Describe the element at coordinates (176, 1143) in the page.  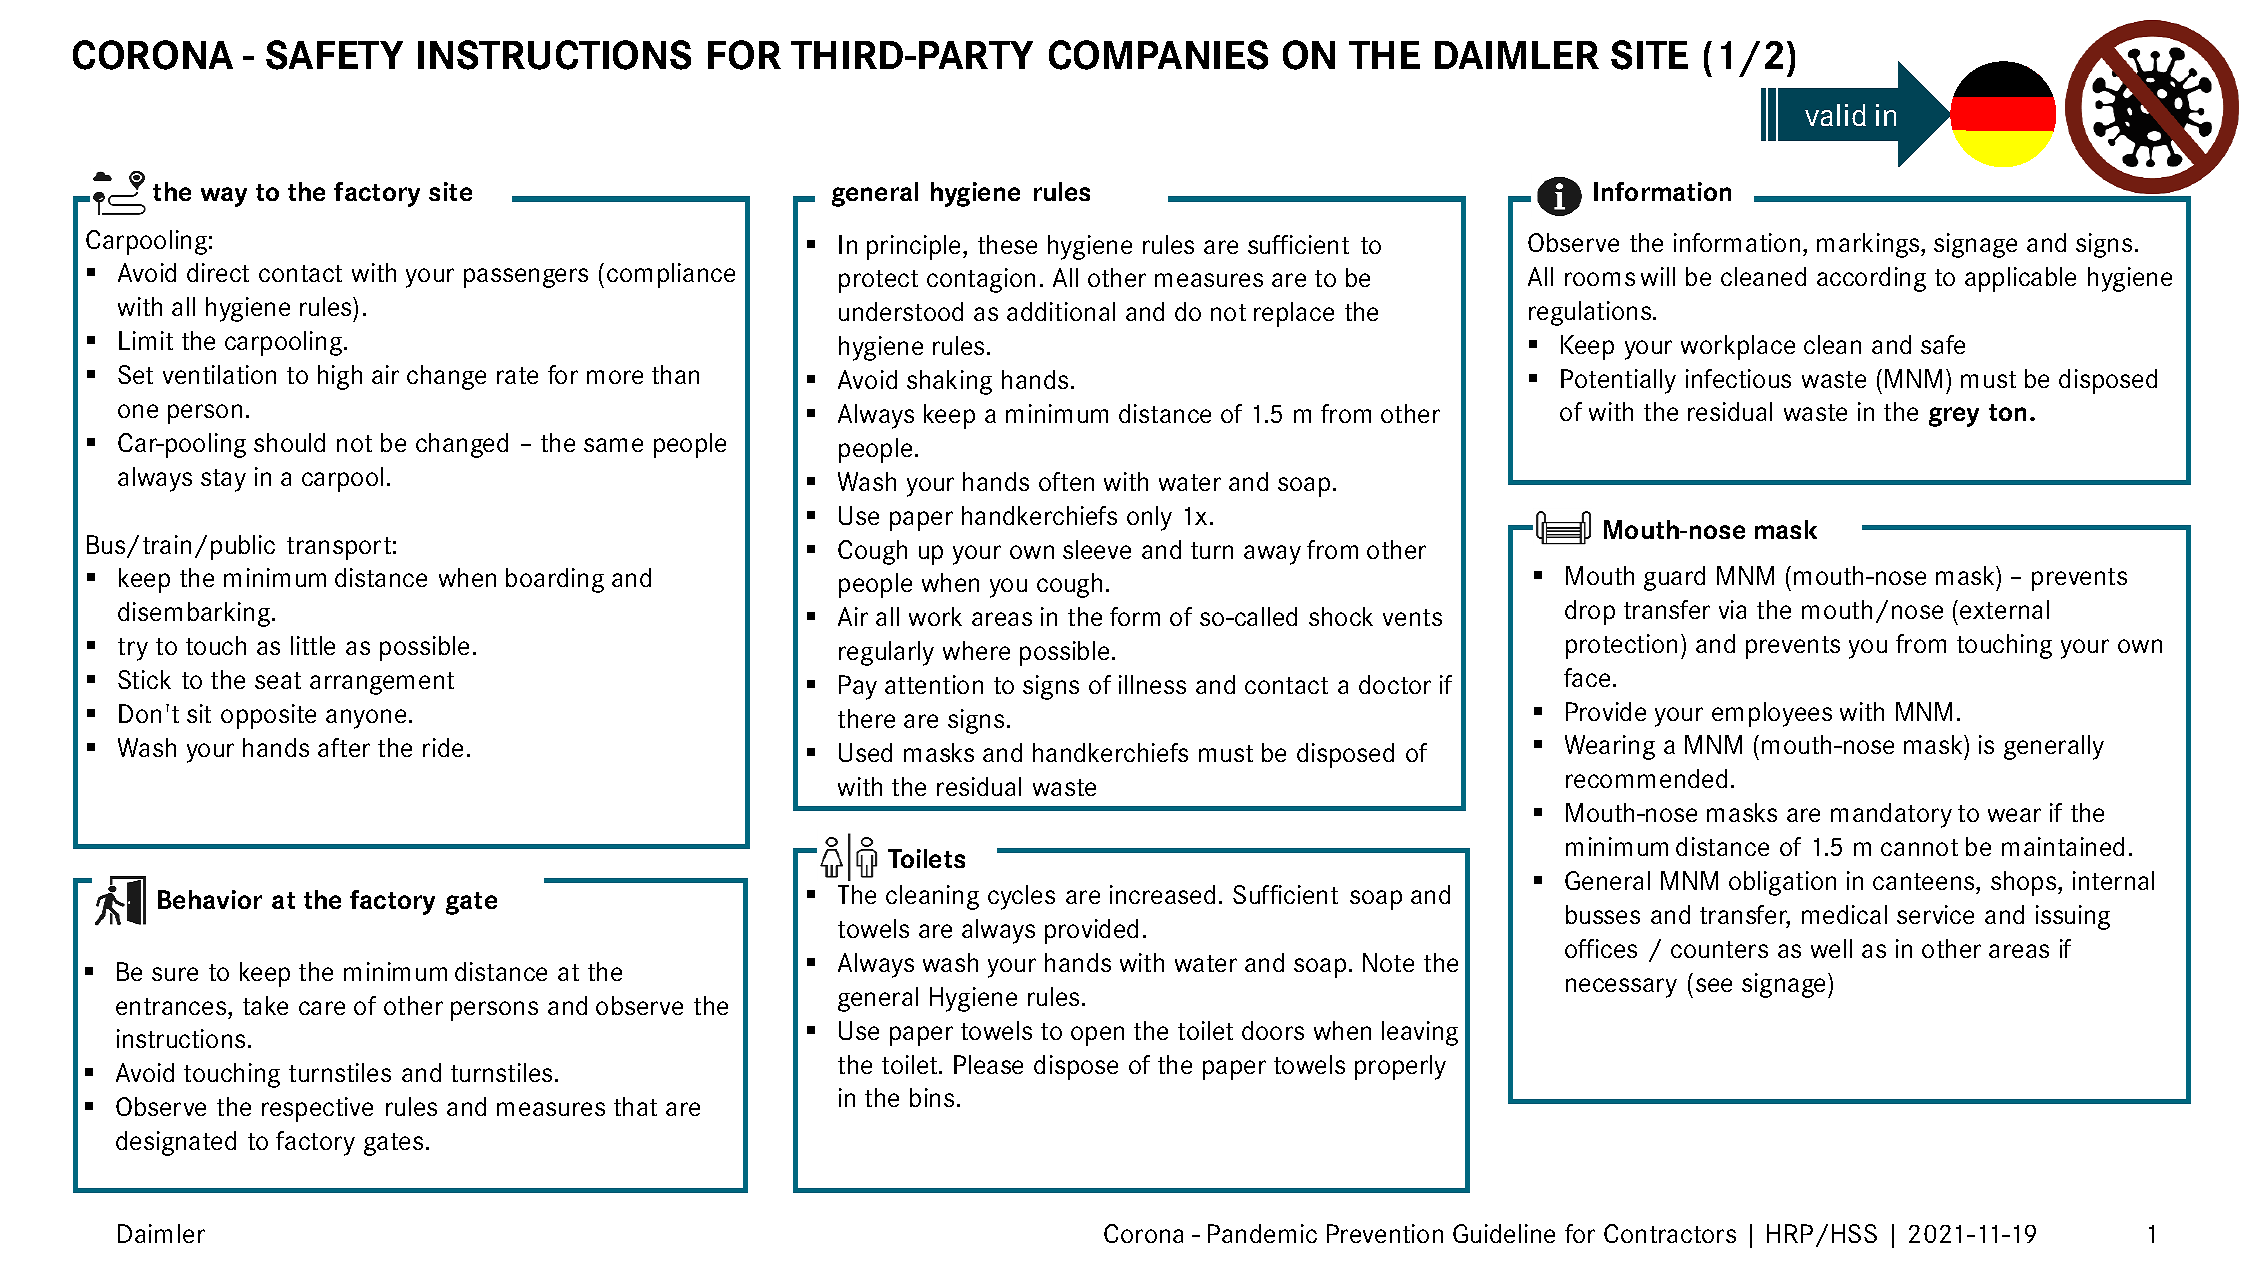
I see `designated` at that location.
